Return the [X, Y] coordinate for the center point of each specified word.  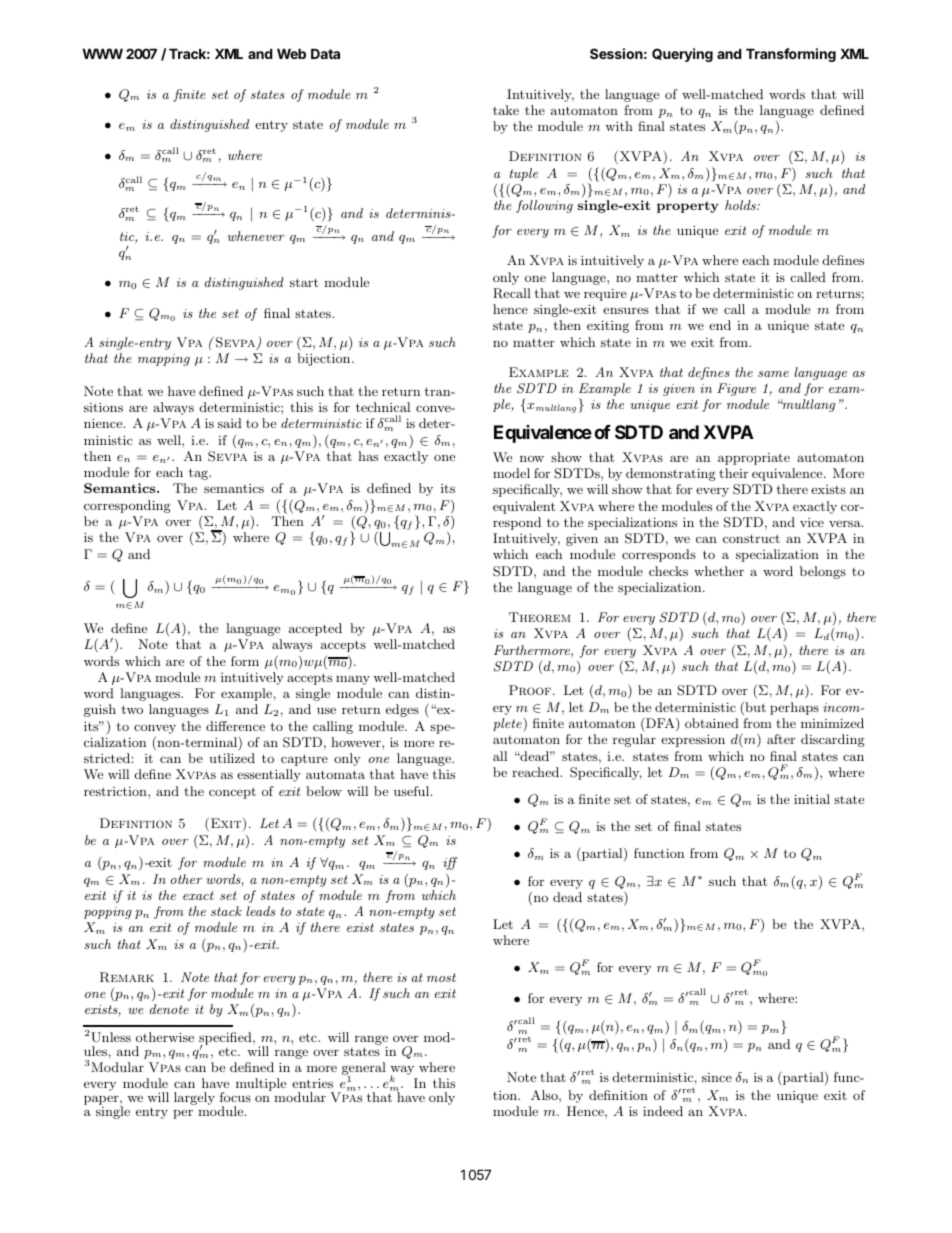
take [506, 110]
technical [383, 407]
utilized [232, 758]
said [230, 423]
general [364, 1069]
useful [413, 791]
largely [194, 1098]
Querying [682, 55]
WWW [102, 53]
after [781, 739]
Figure [736, 389]
